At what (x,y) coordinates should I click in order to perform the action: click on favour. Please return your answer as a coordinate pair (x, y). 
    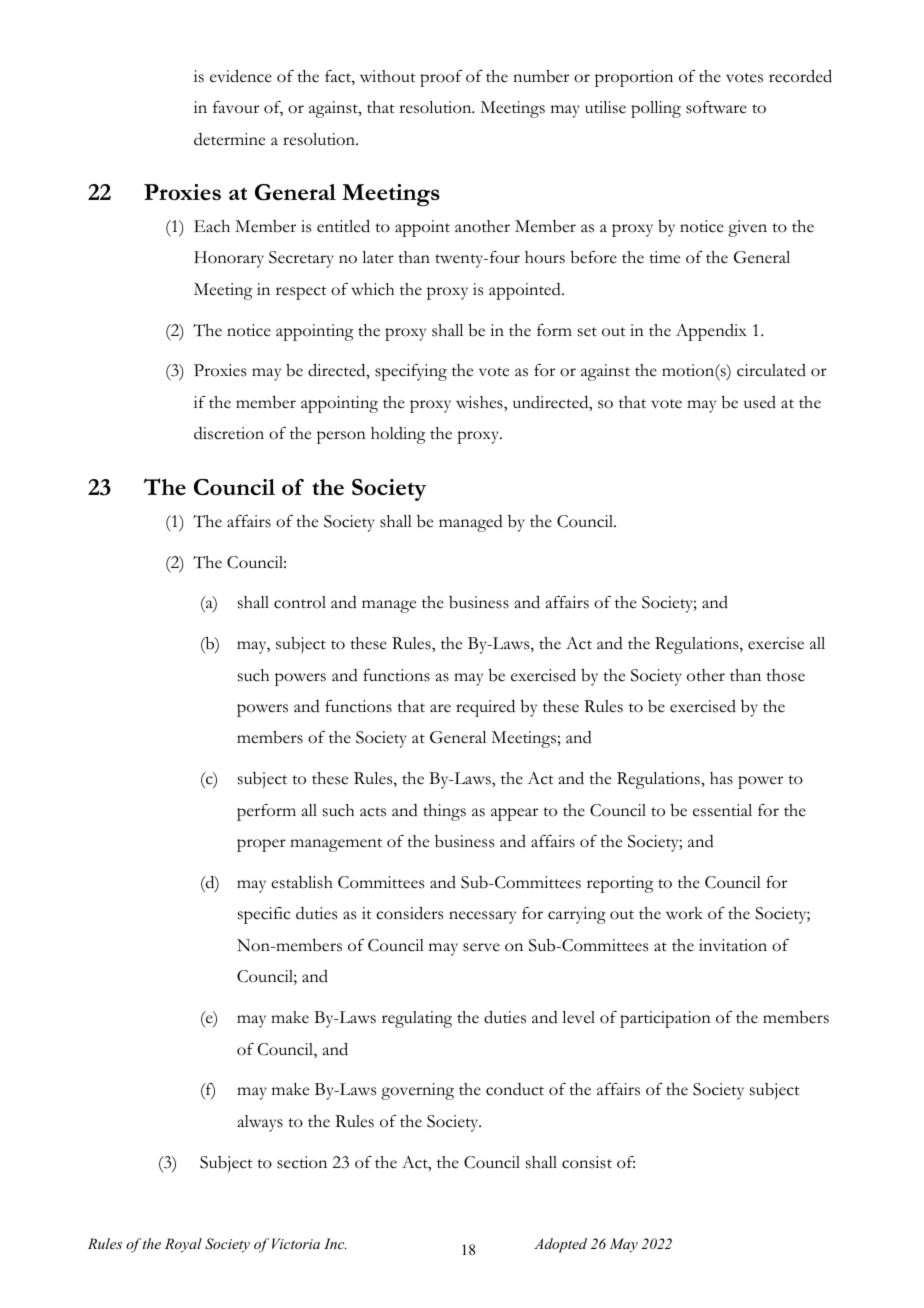
    Looking at the image, I should click on (236, 107).
